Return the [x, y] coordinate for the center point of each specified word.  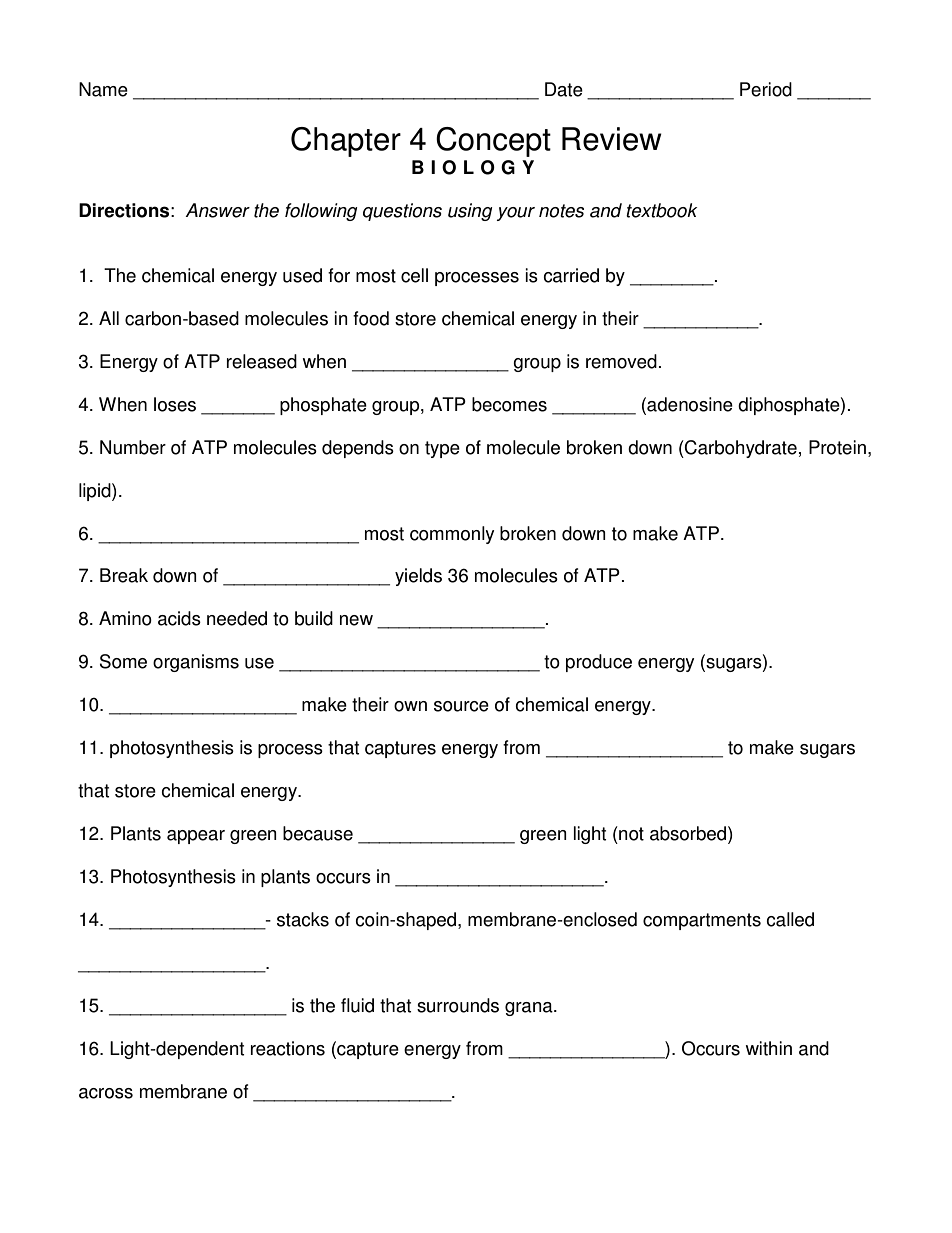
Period [766, 89]
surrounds [458, 1005]
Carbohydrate [740, 449]
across [106, 1093]
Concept [493, 142]
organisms [196, 663]
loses [175, 404]
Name [103, 89]
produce [599, 663]
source [461, 706]
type [442, 449]
